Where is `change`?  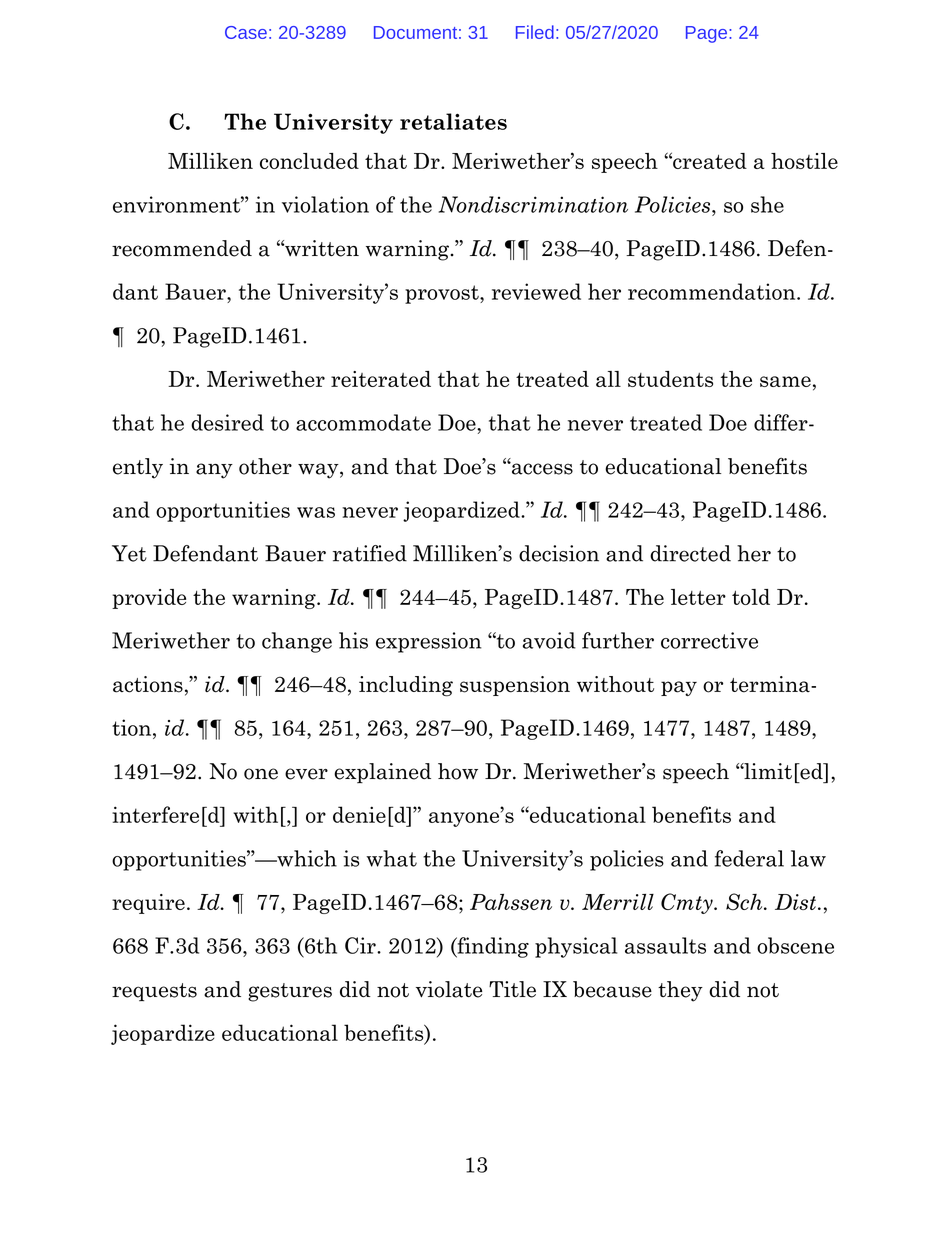
change is located at coordinates (297, 642).
